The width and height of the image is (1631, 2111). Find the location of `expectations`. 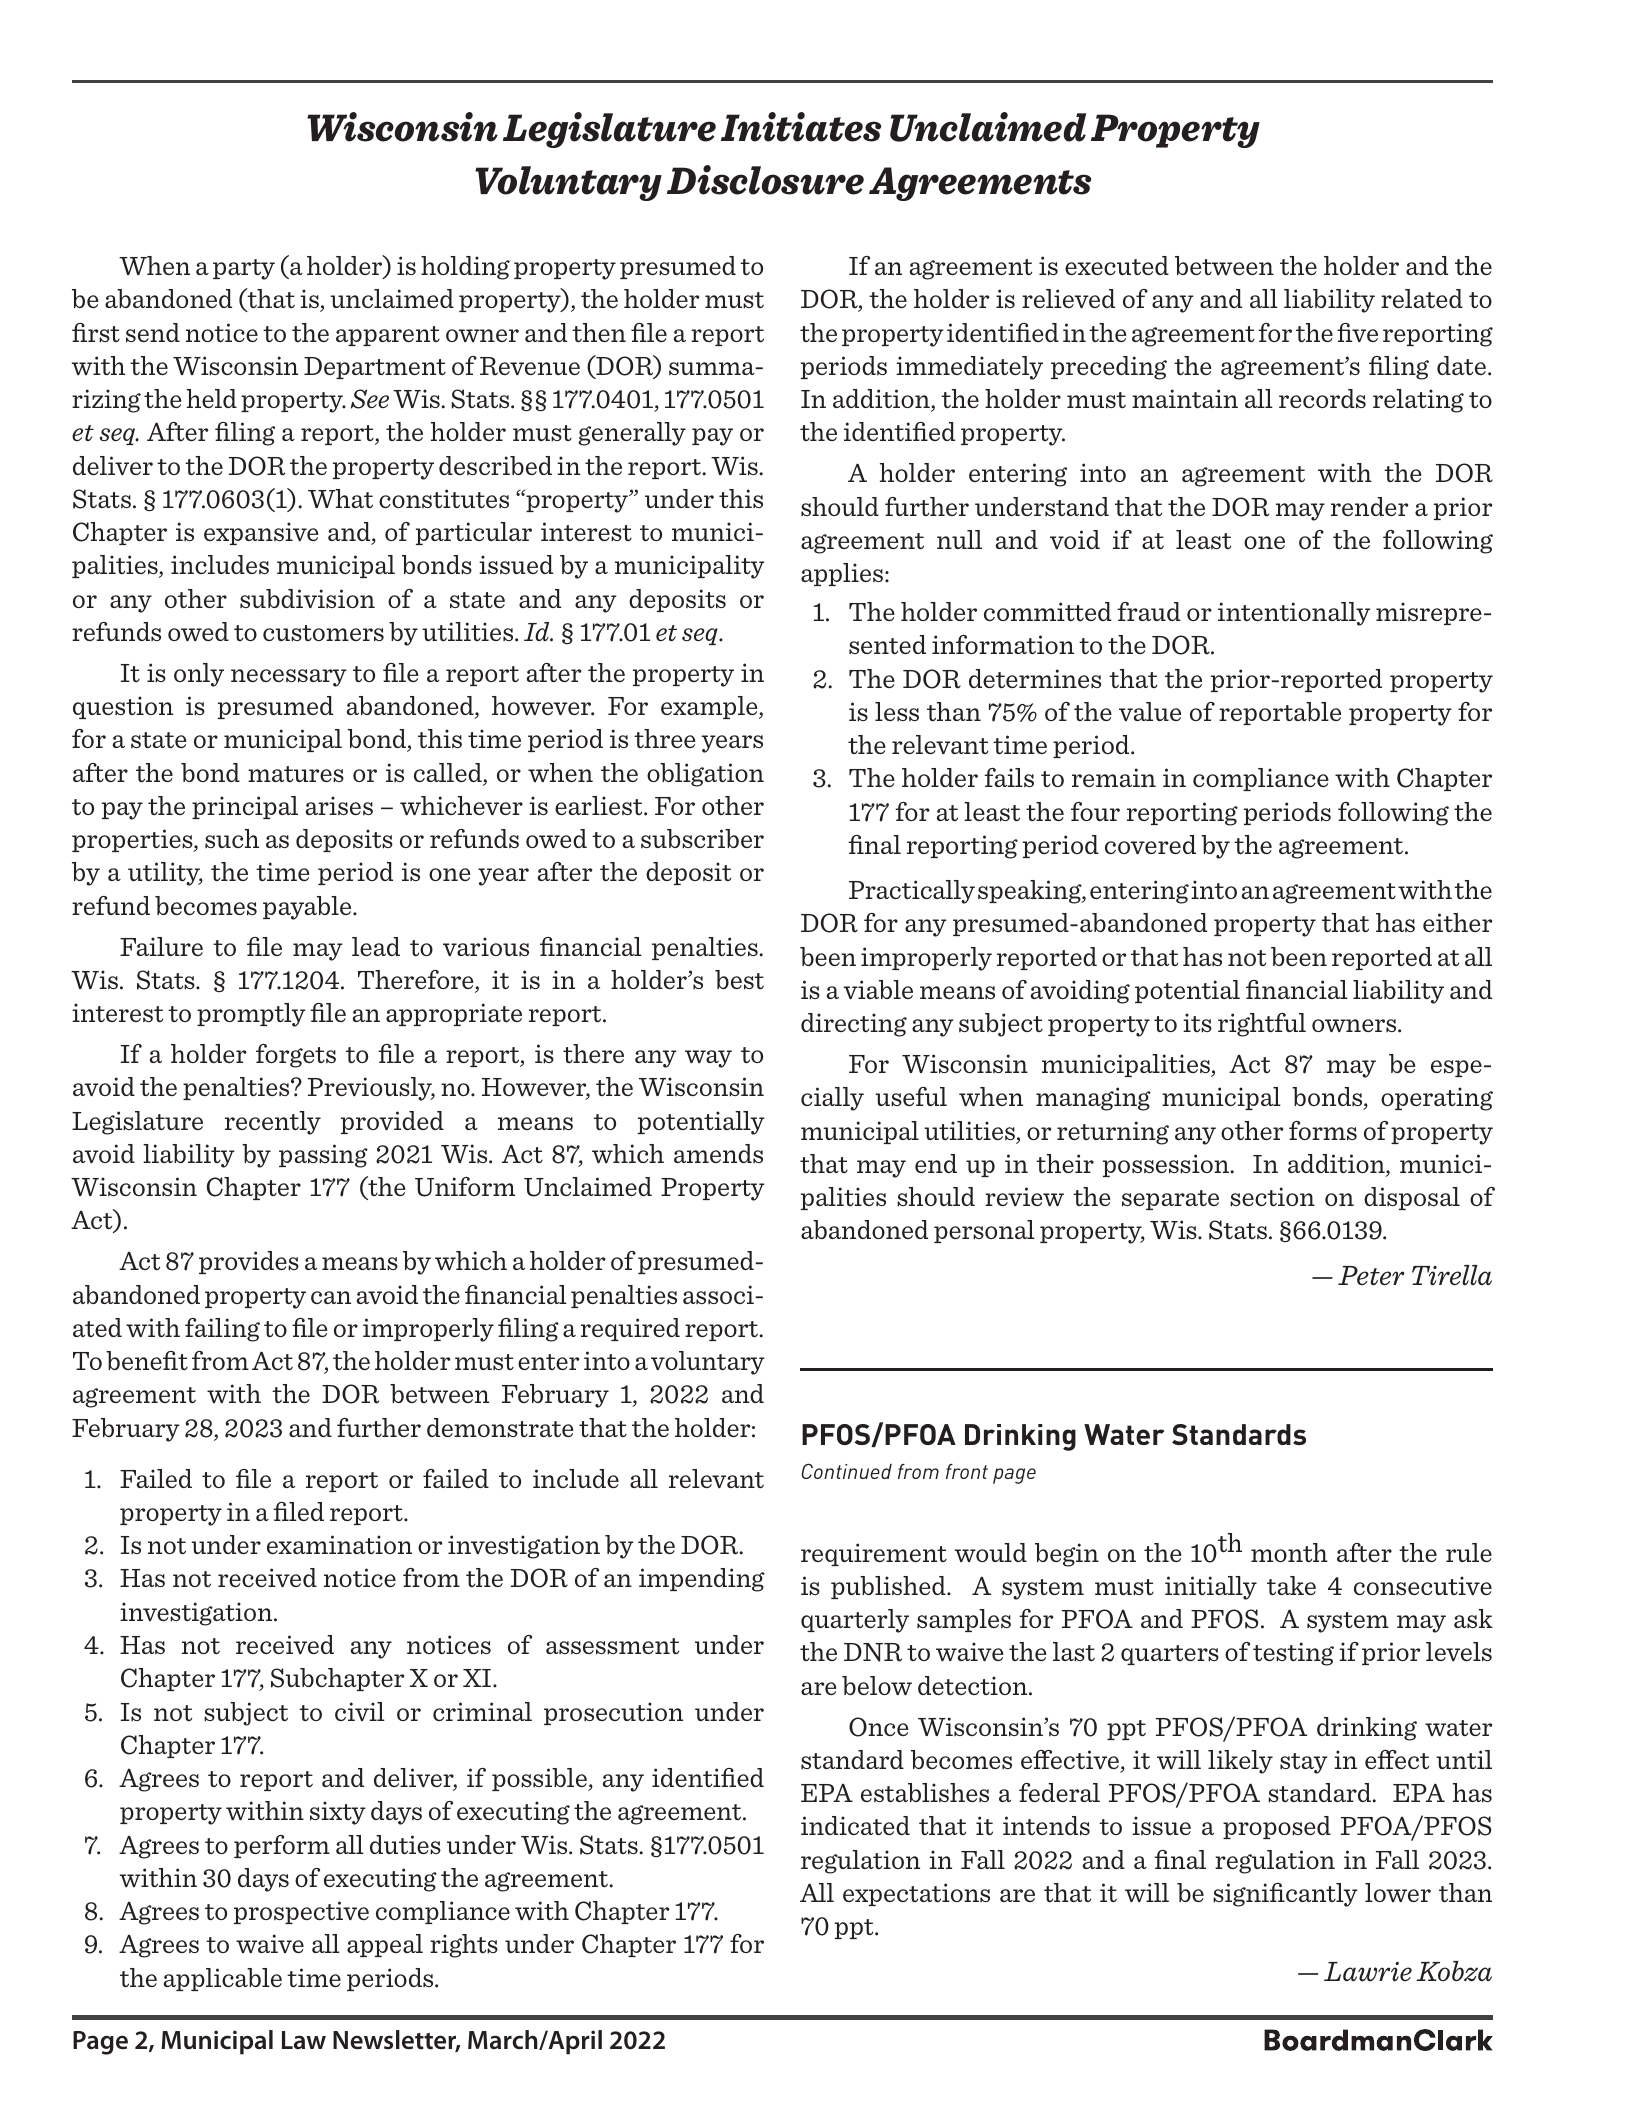

expectations is located at coordinates (916, 1894).
